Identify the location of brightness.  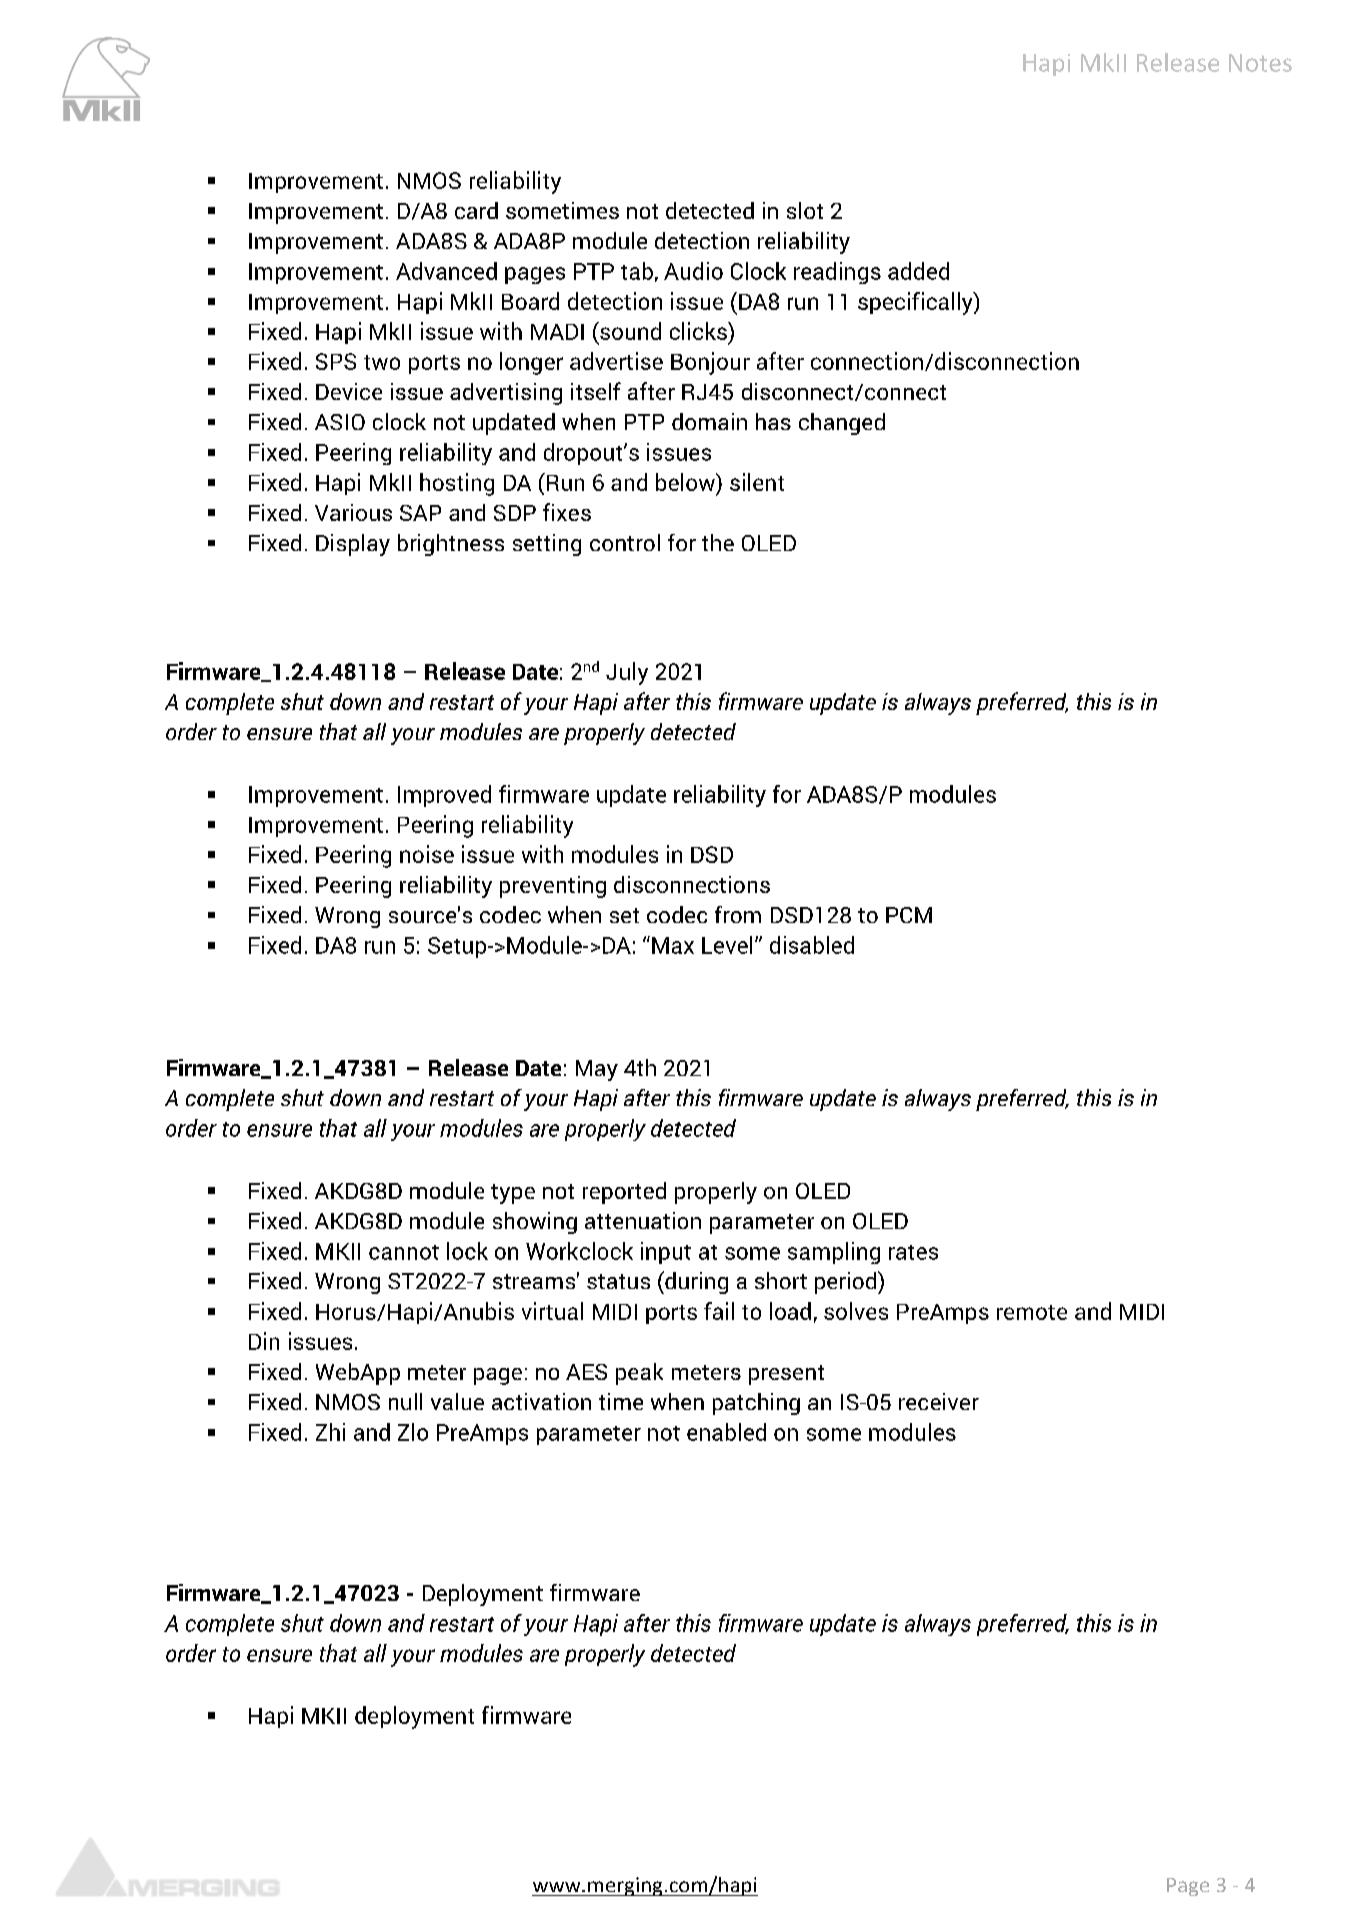
(451, 545).
